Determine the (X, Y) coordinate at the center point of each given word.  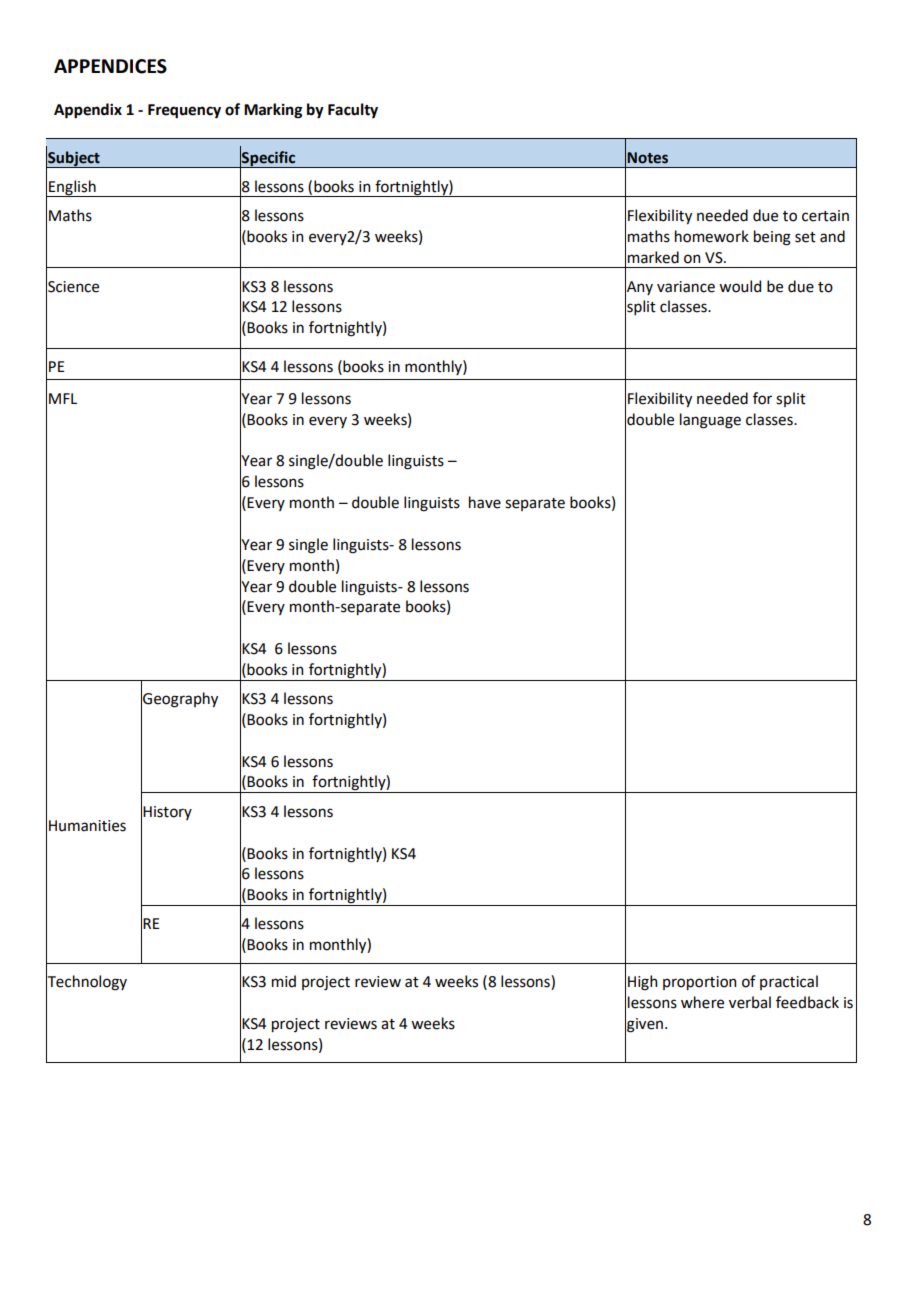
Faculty (353, 111)
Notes (647, 158)
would (740, 286)
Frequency (184, 111)
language (710, 421)
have (485, 502)
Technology (86, 983)
